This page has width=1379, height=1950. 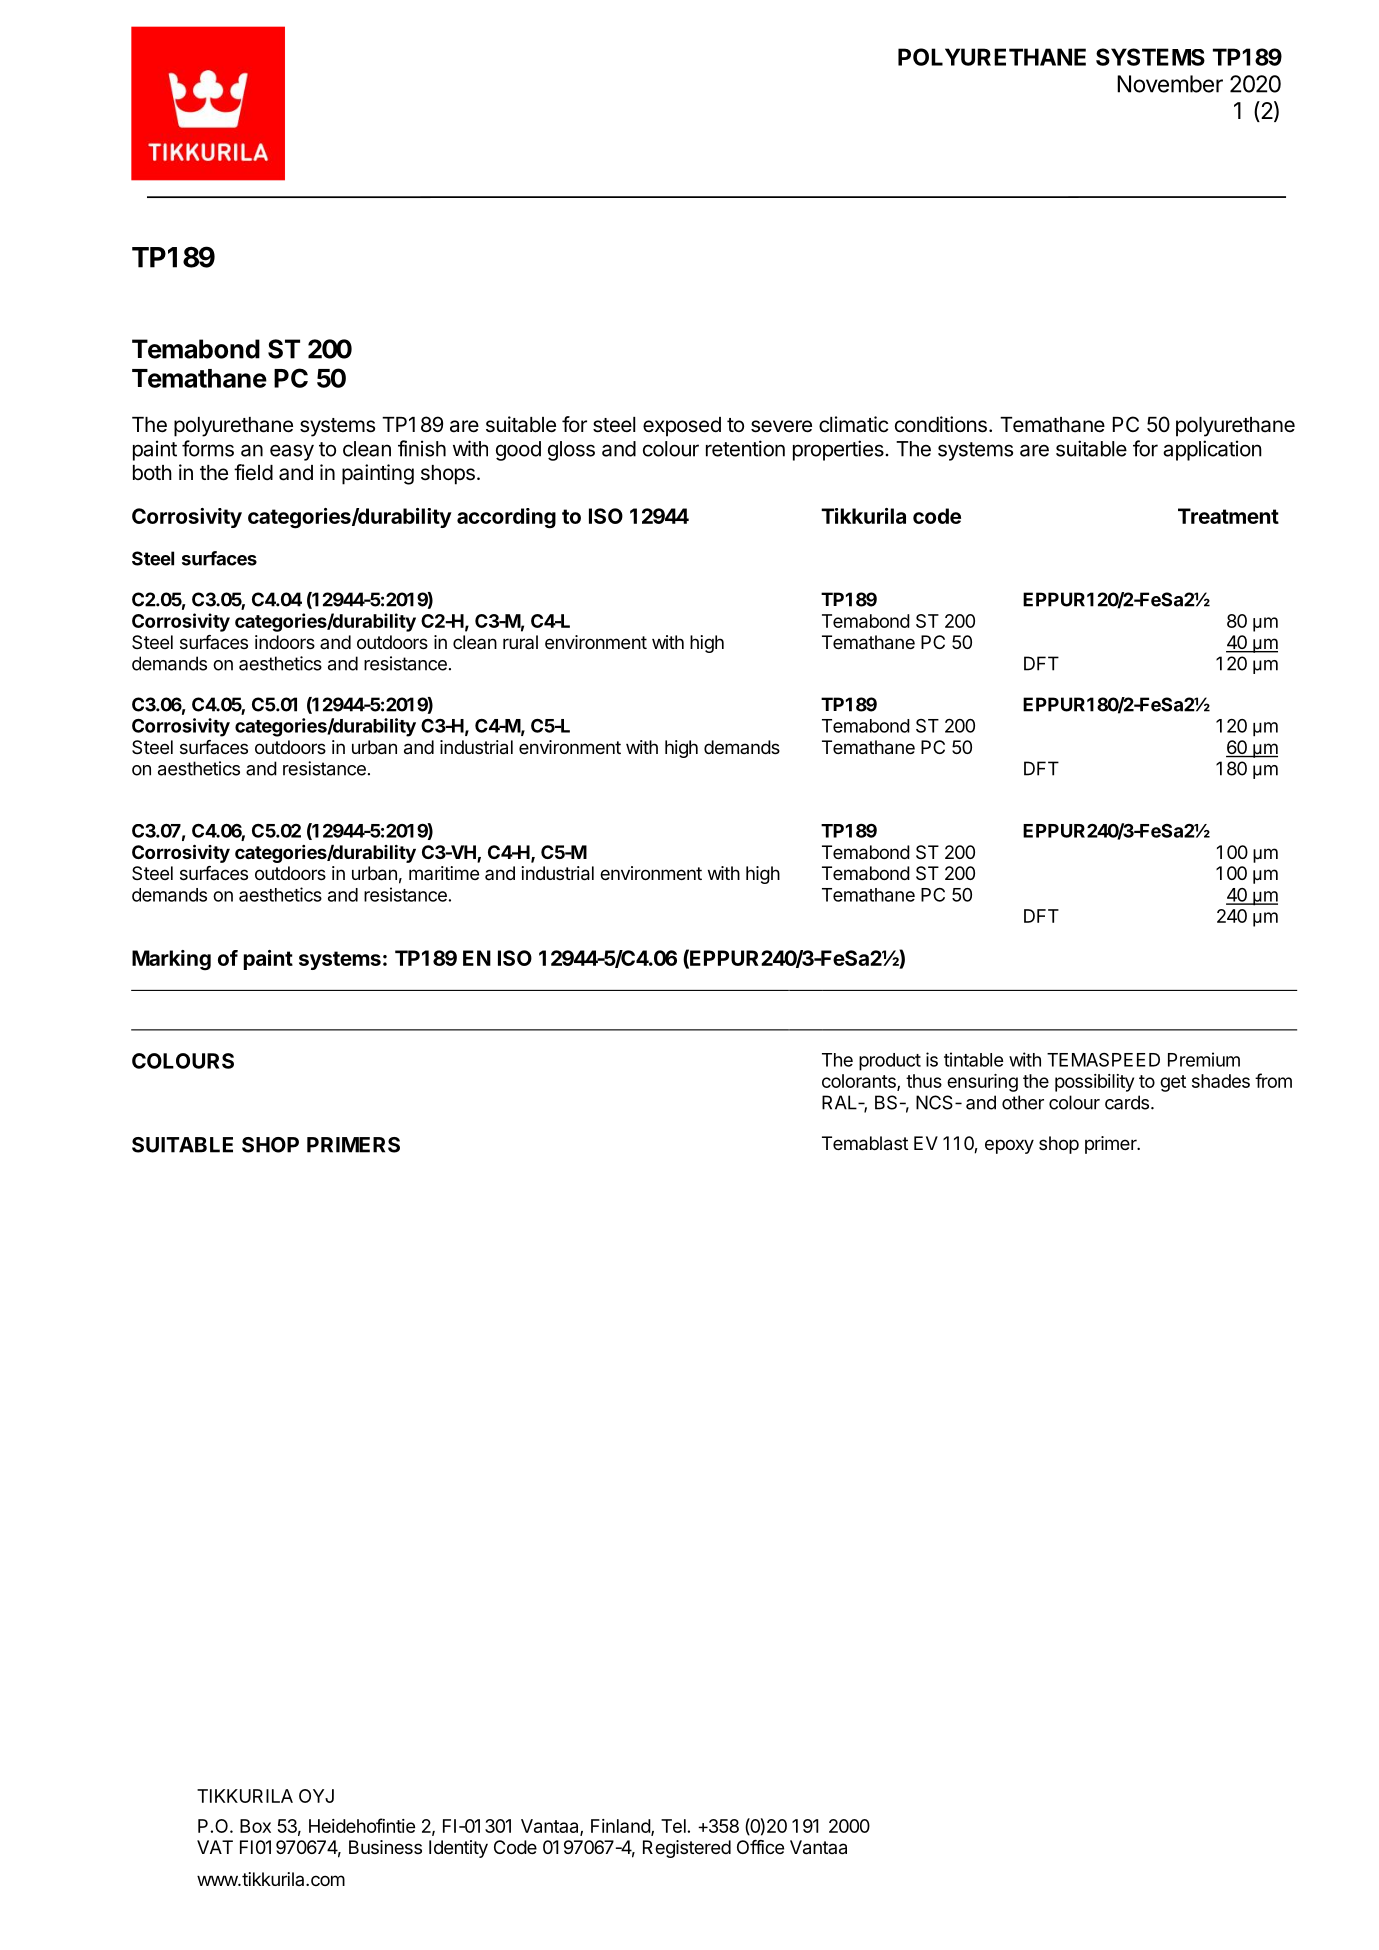 I want to click on Box, so click(x=255, y=1826).
